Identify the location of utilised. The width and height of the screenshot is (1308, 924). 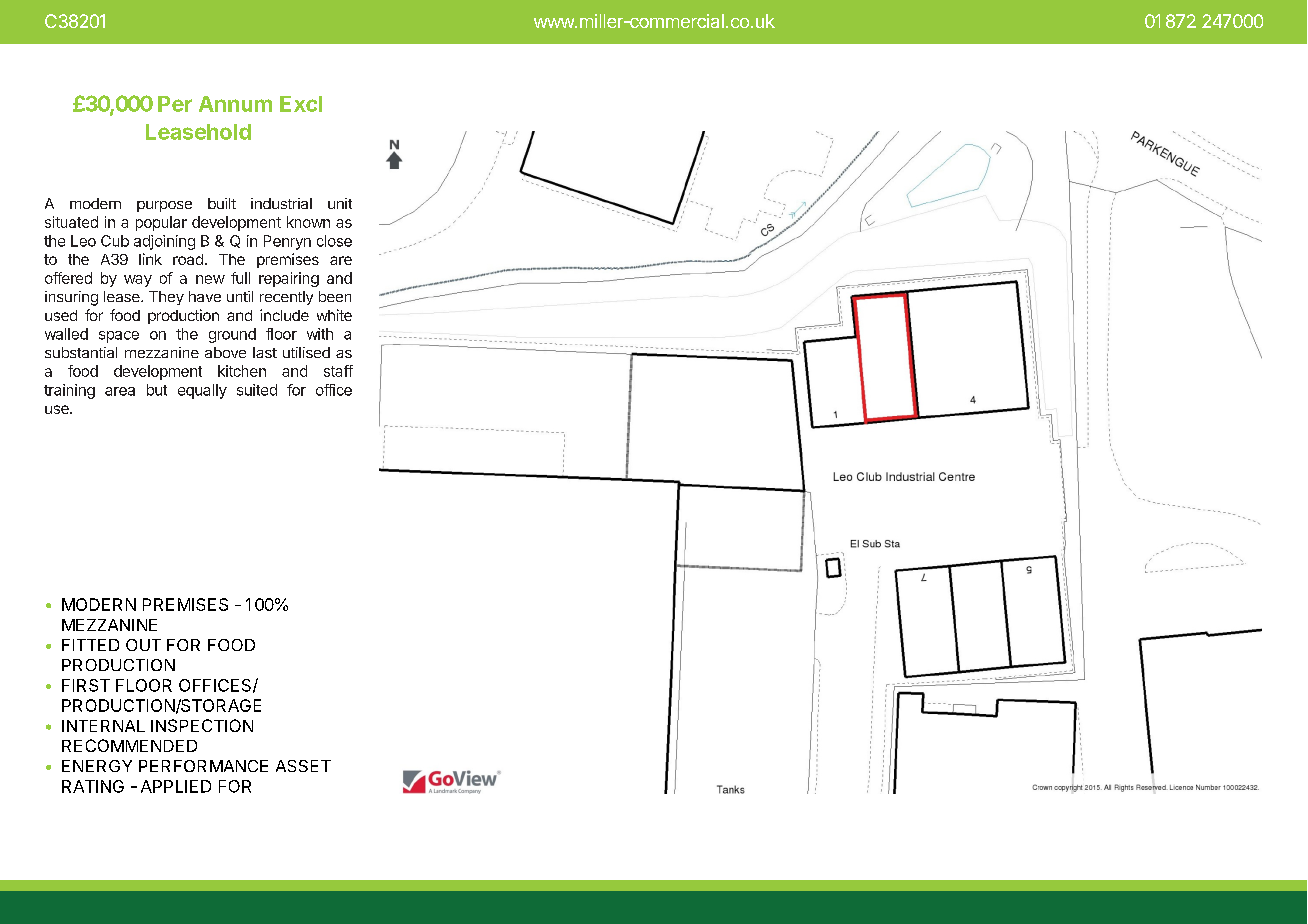
(306, 352).
